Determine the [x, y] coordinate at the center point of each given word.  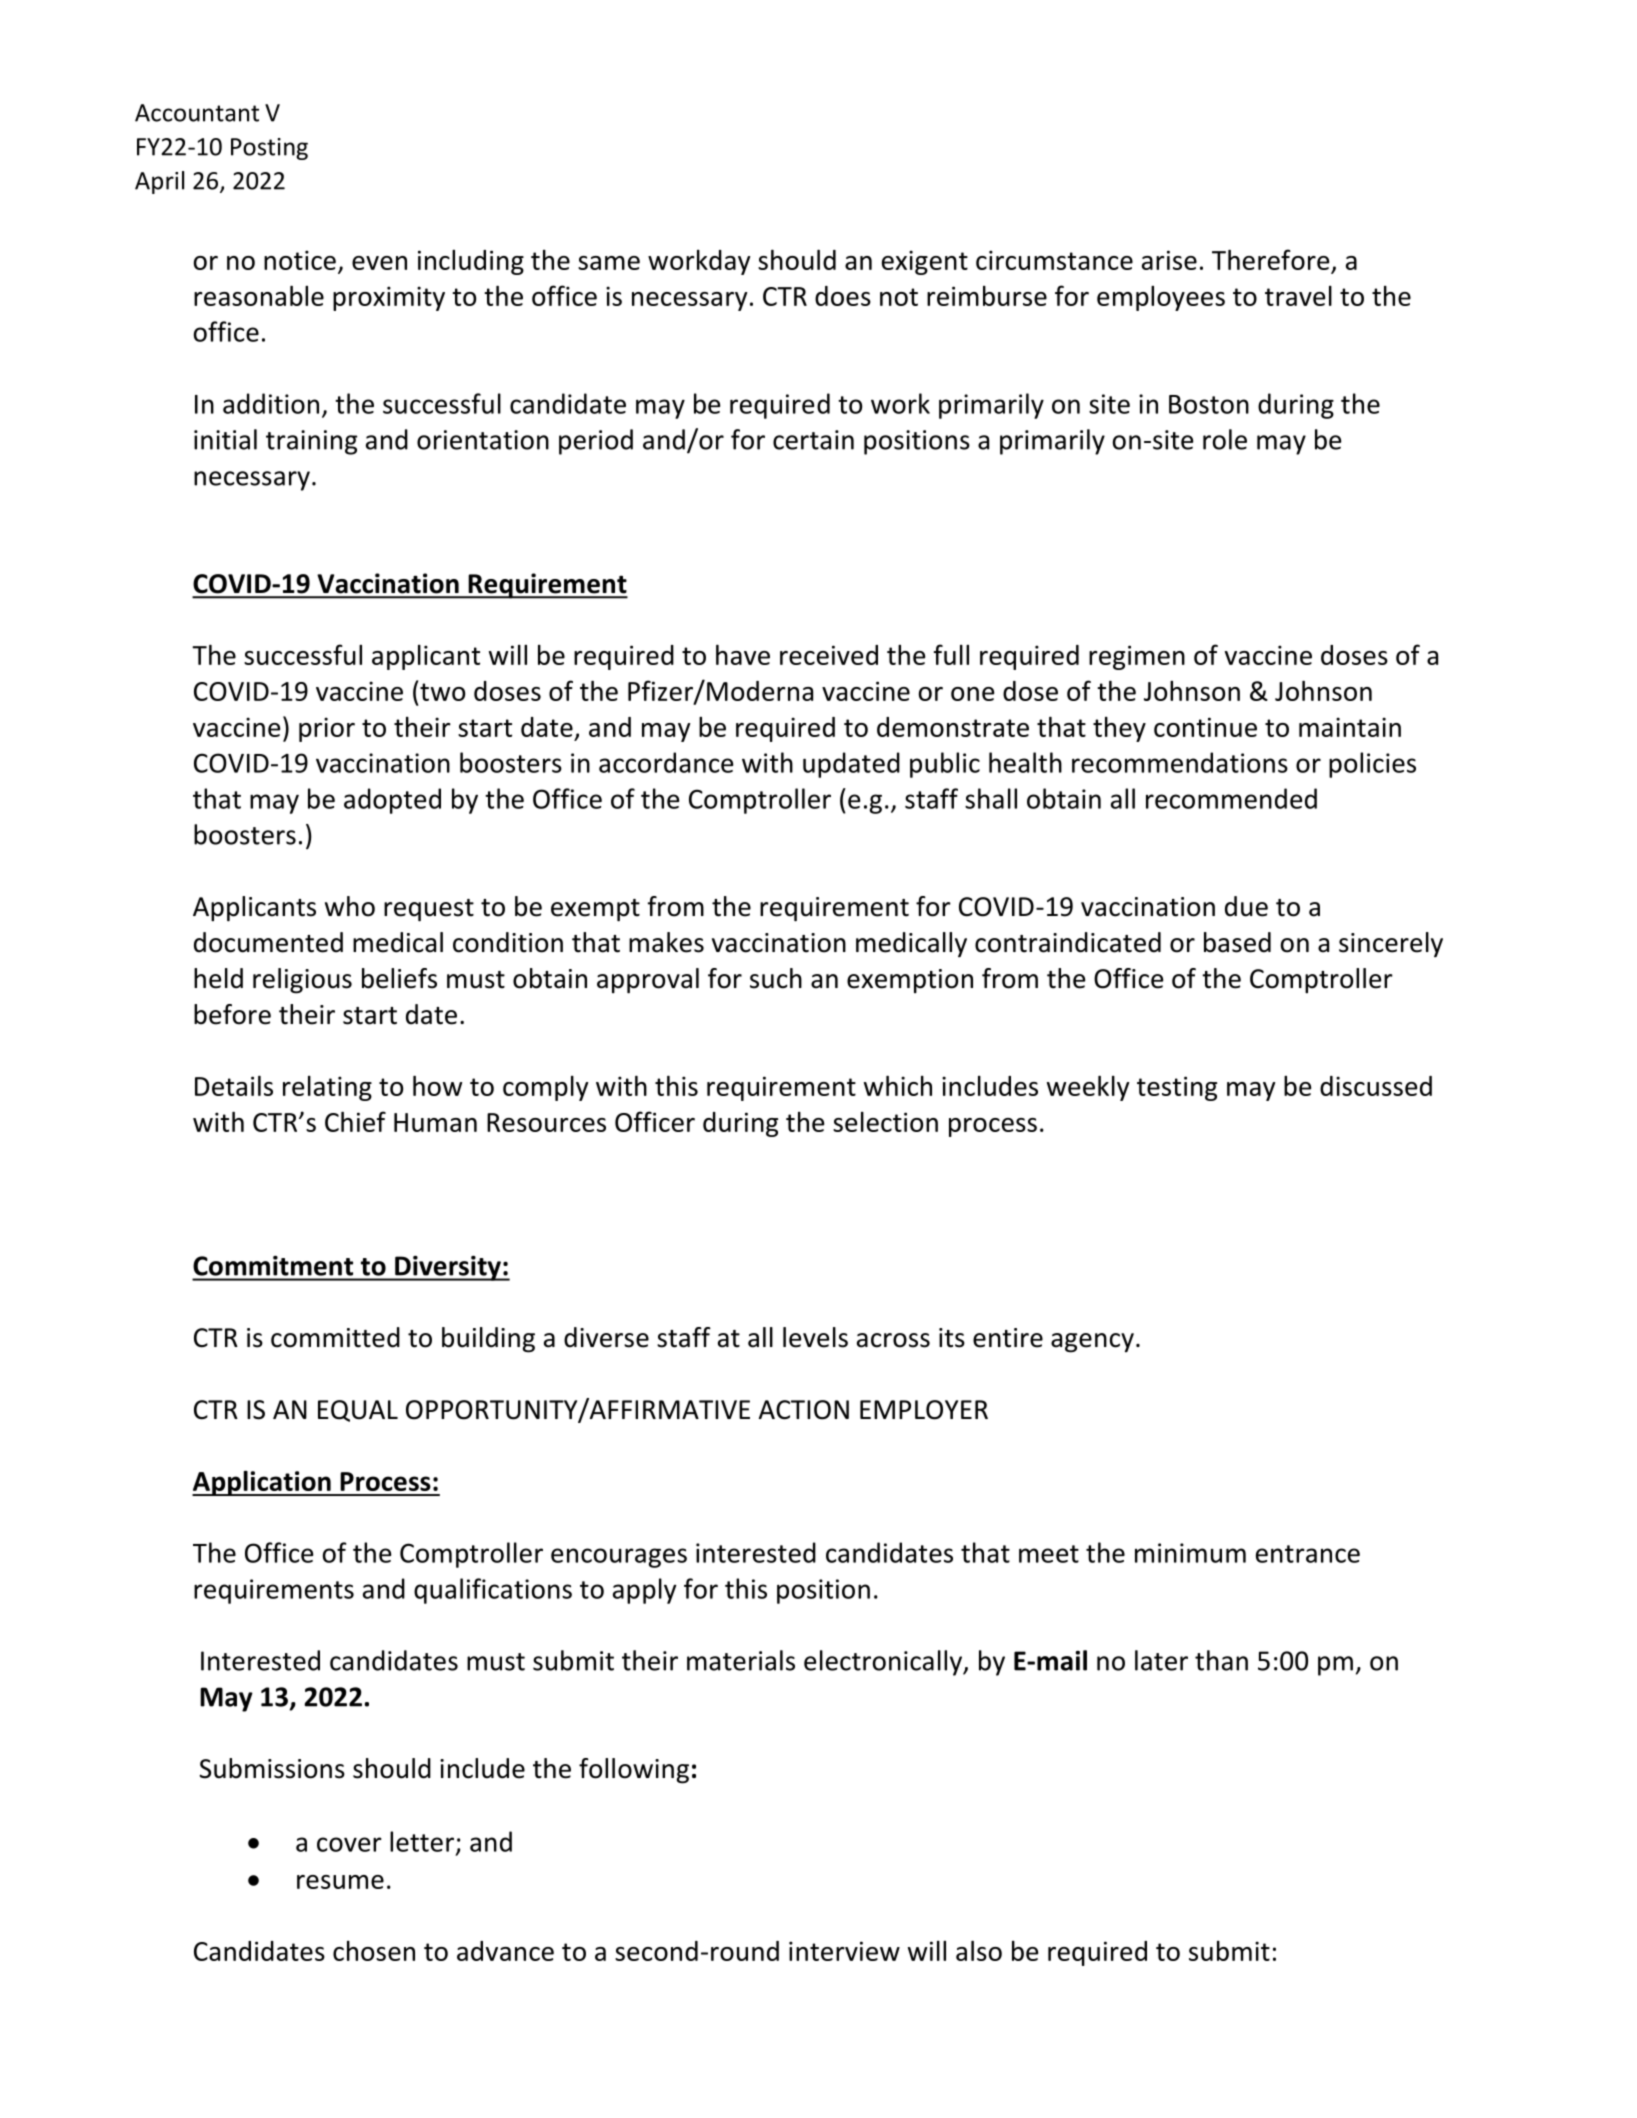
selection [885, 1122]
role [1225, 439]
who [350, 906]
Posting [269, 149]
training [312, 442]
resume [340, 1882]
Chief [355, 1121]
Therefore [1270, 259]
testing [1177, 1088]
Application [262, 1483]
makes [666, 942]
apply [645, 1591]
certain [813, 440]
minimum [1190, 1553]
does [843, 296]
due [1246, 906]
